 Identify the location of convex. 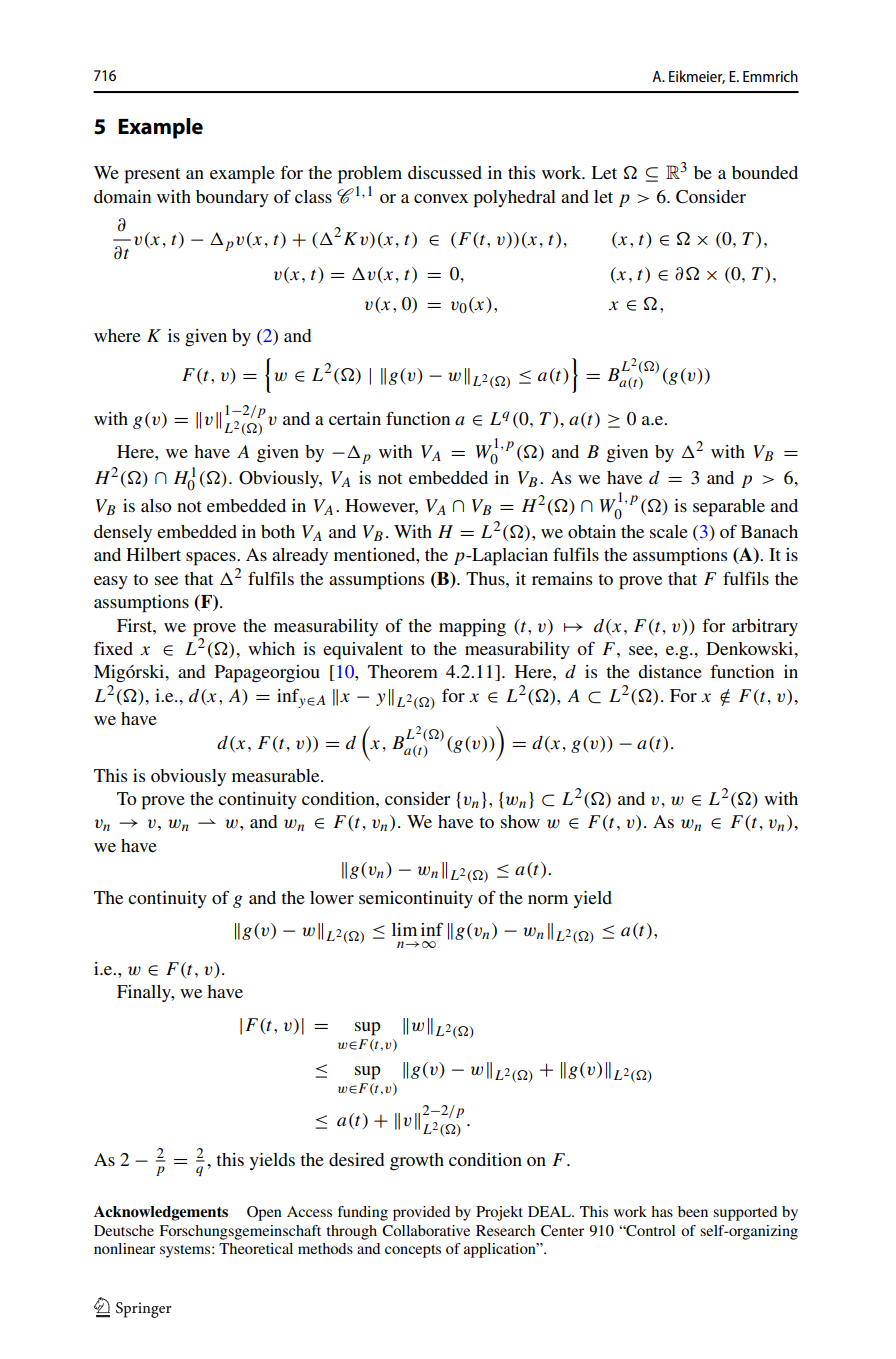
(441, 198).
